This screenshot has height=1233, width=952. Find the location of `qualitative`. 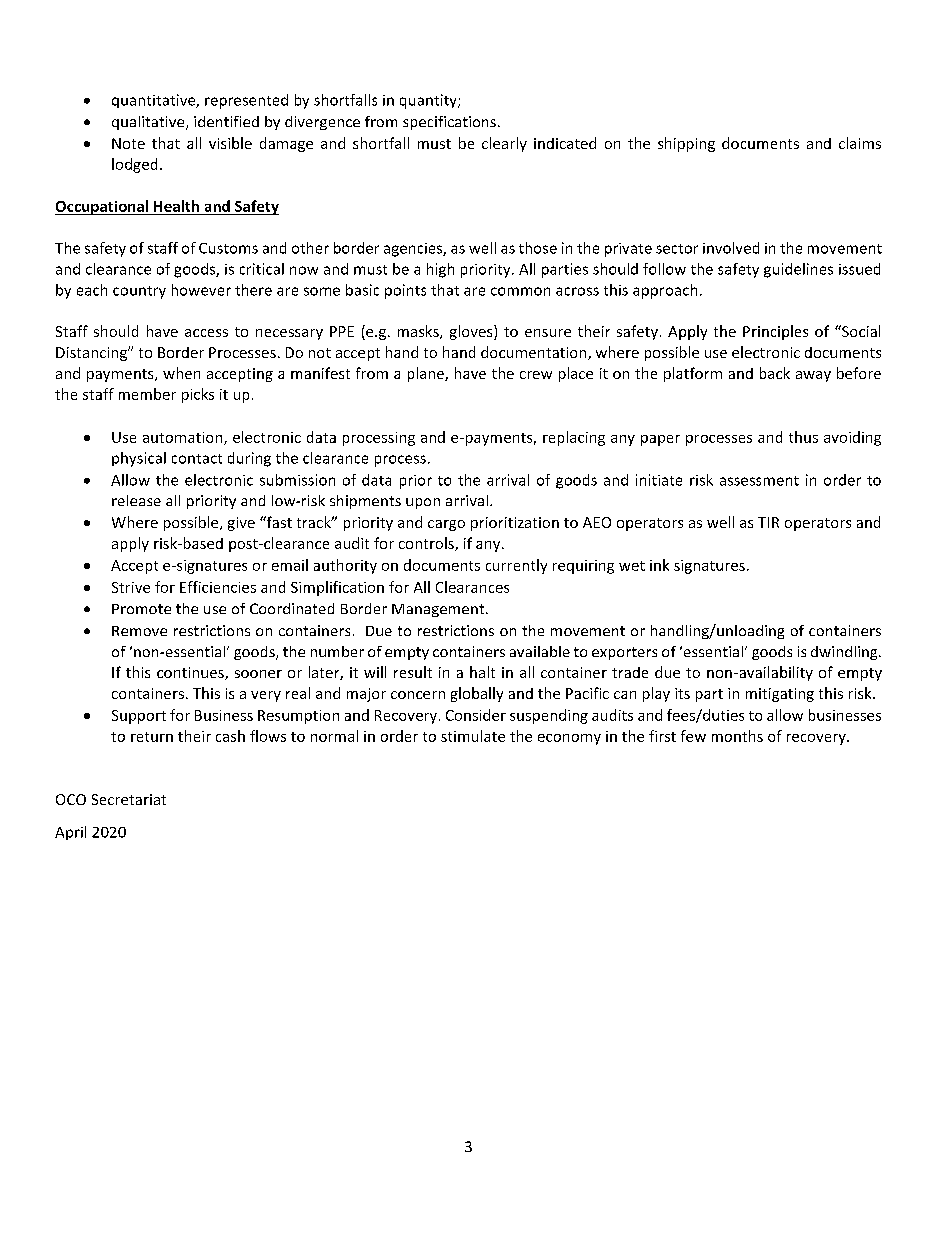

qualitative is located at coordinates (149, 123).
